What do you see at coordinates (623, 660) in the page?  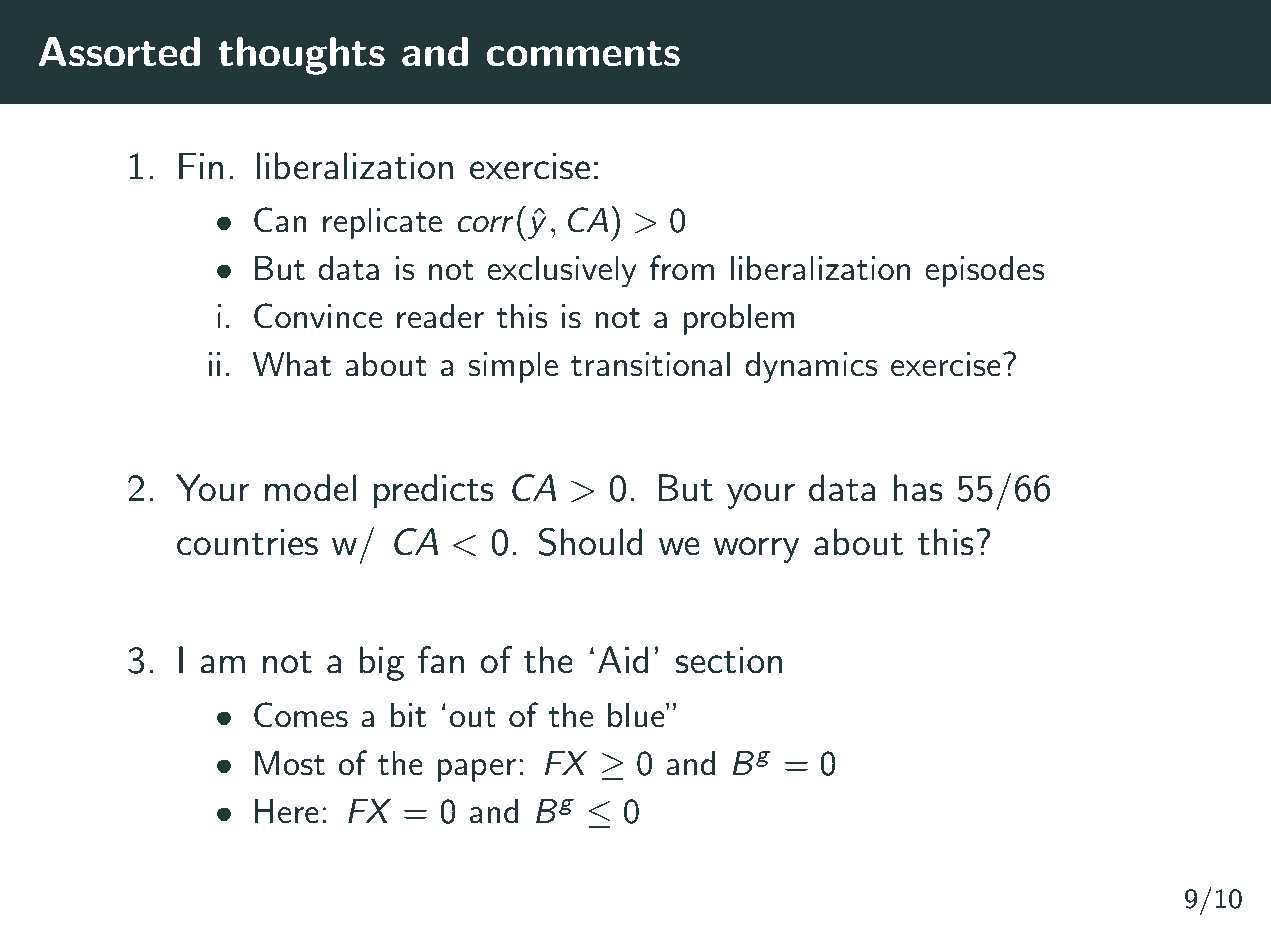 I see `Aid` at bounding box center [623, 660].
